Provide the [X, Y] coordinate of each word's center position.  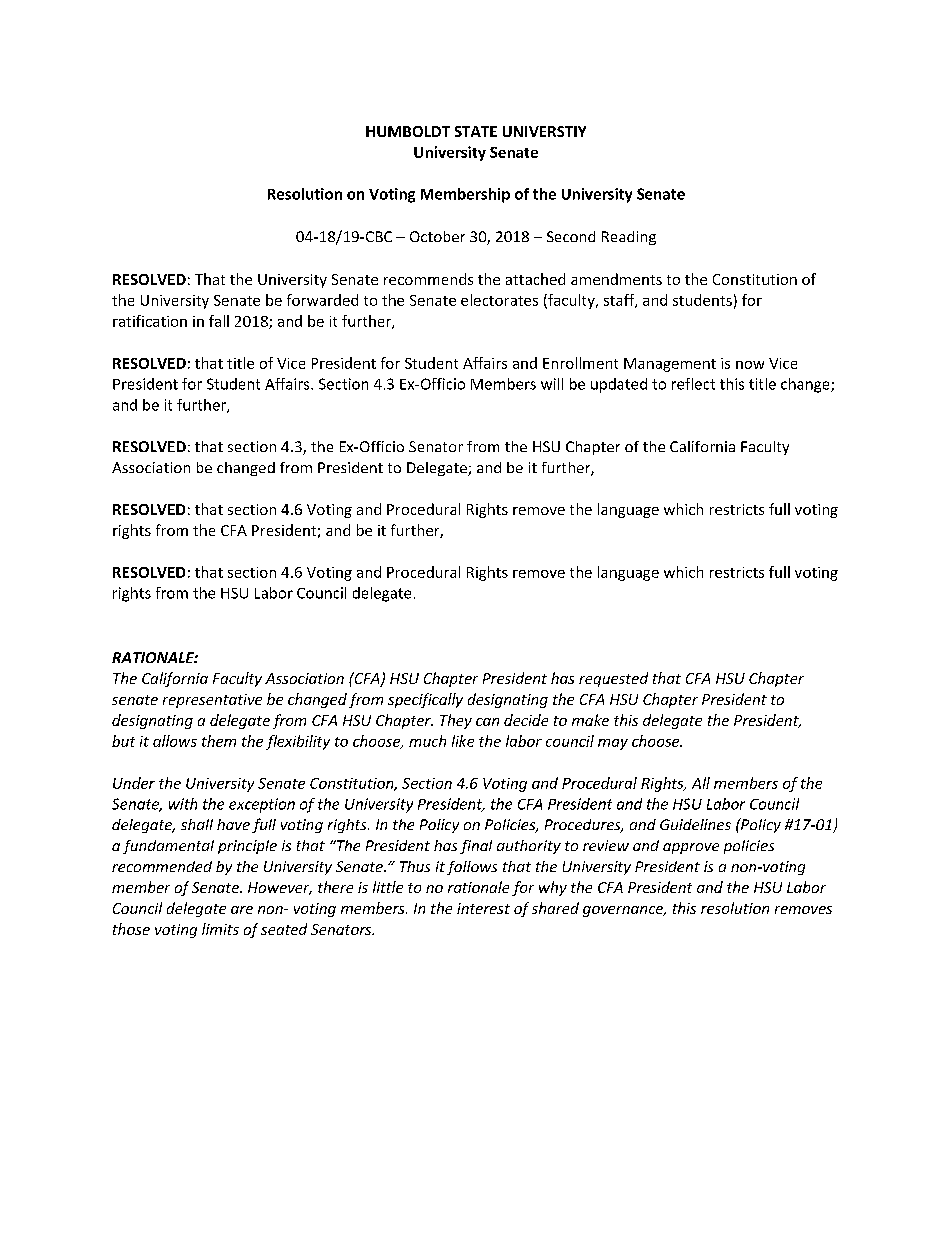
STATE [476, 131]
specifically [425, 700]
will [552, 384]
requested [613, 679]
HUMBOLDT [408, 131]
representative [212, 701]
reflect [693, 384]
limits [220, 929]
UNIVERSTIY [544, 131]
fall [219, 321]
